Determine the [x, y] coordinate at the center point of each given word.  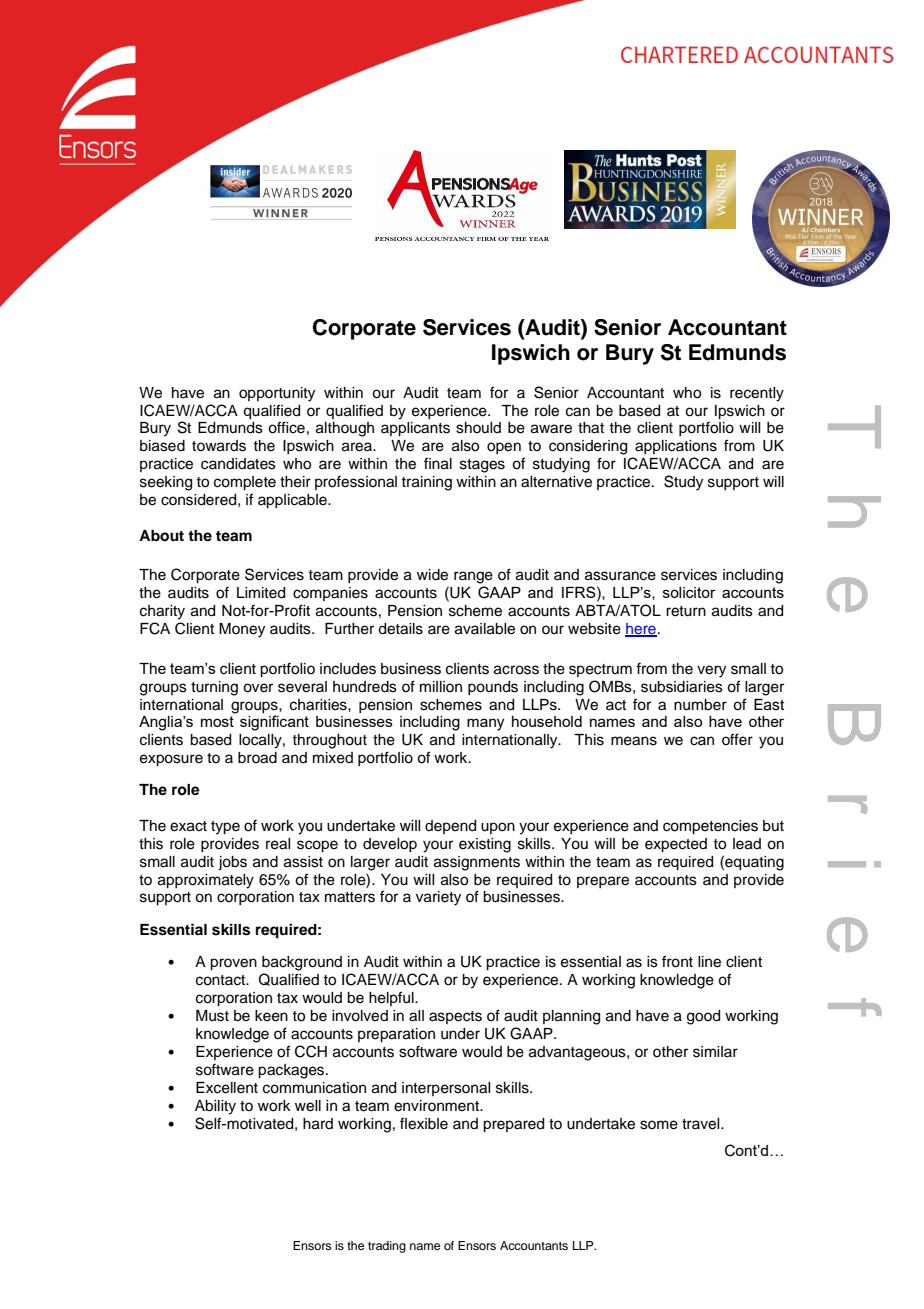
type [225, 828]
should [478, 428]
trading [387, 1247]
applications [676, 447]
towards [219, 446]
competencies [710, 827]
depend [450, 827]
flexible [424, 1123]
